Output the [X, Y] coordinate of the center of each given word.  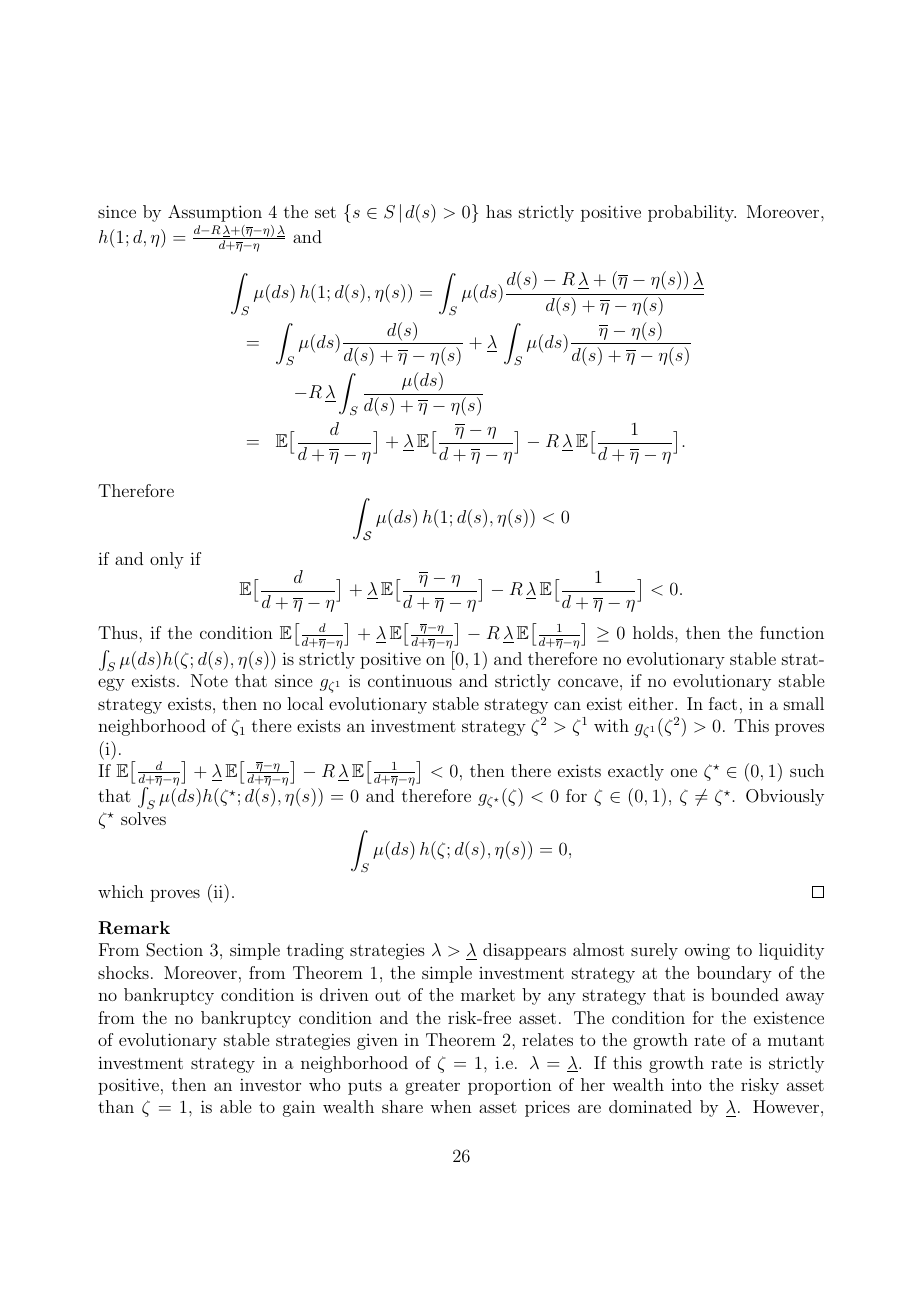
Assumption [215, 213]
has [499, 211]
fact [723, 703]
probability [692, 213]
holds [654, 632]
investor [270, 1084]
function [792, 632]
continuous [410, 680]
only [167, 560]
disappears [524, 951]
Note [209, 680]
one [684, 772]
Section [174, 950]
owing [707, 951]
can [567, 705]
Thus [119, 632]
